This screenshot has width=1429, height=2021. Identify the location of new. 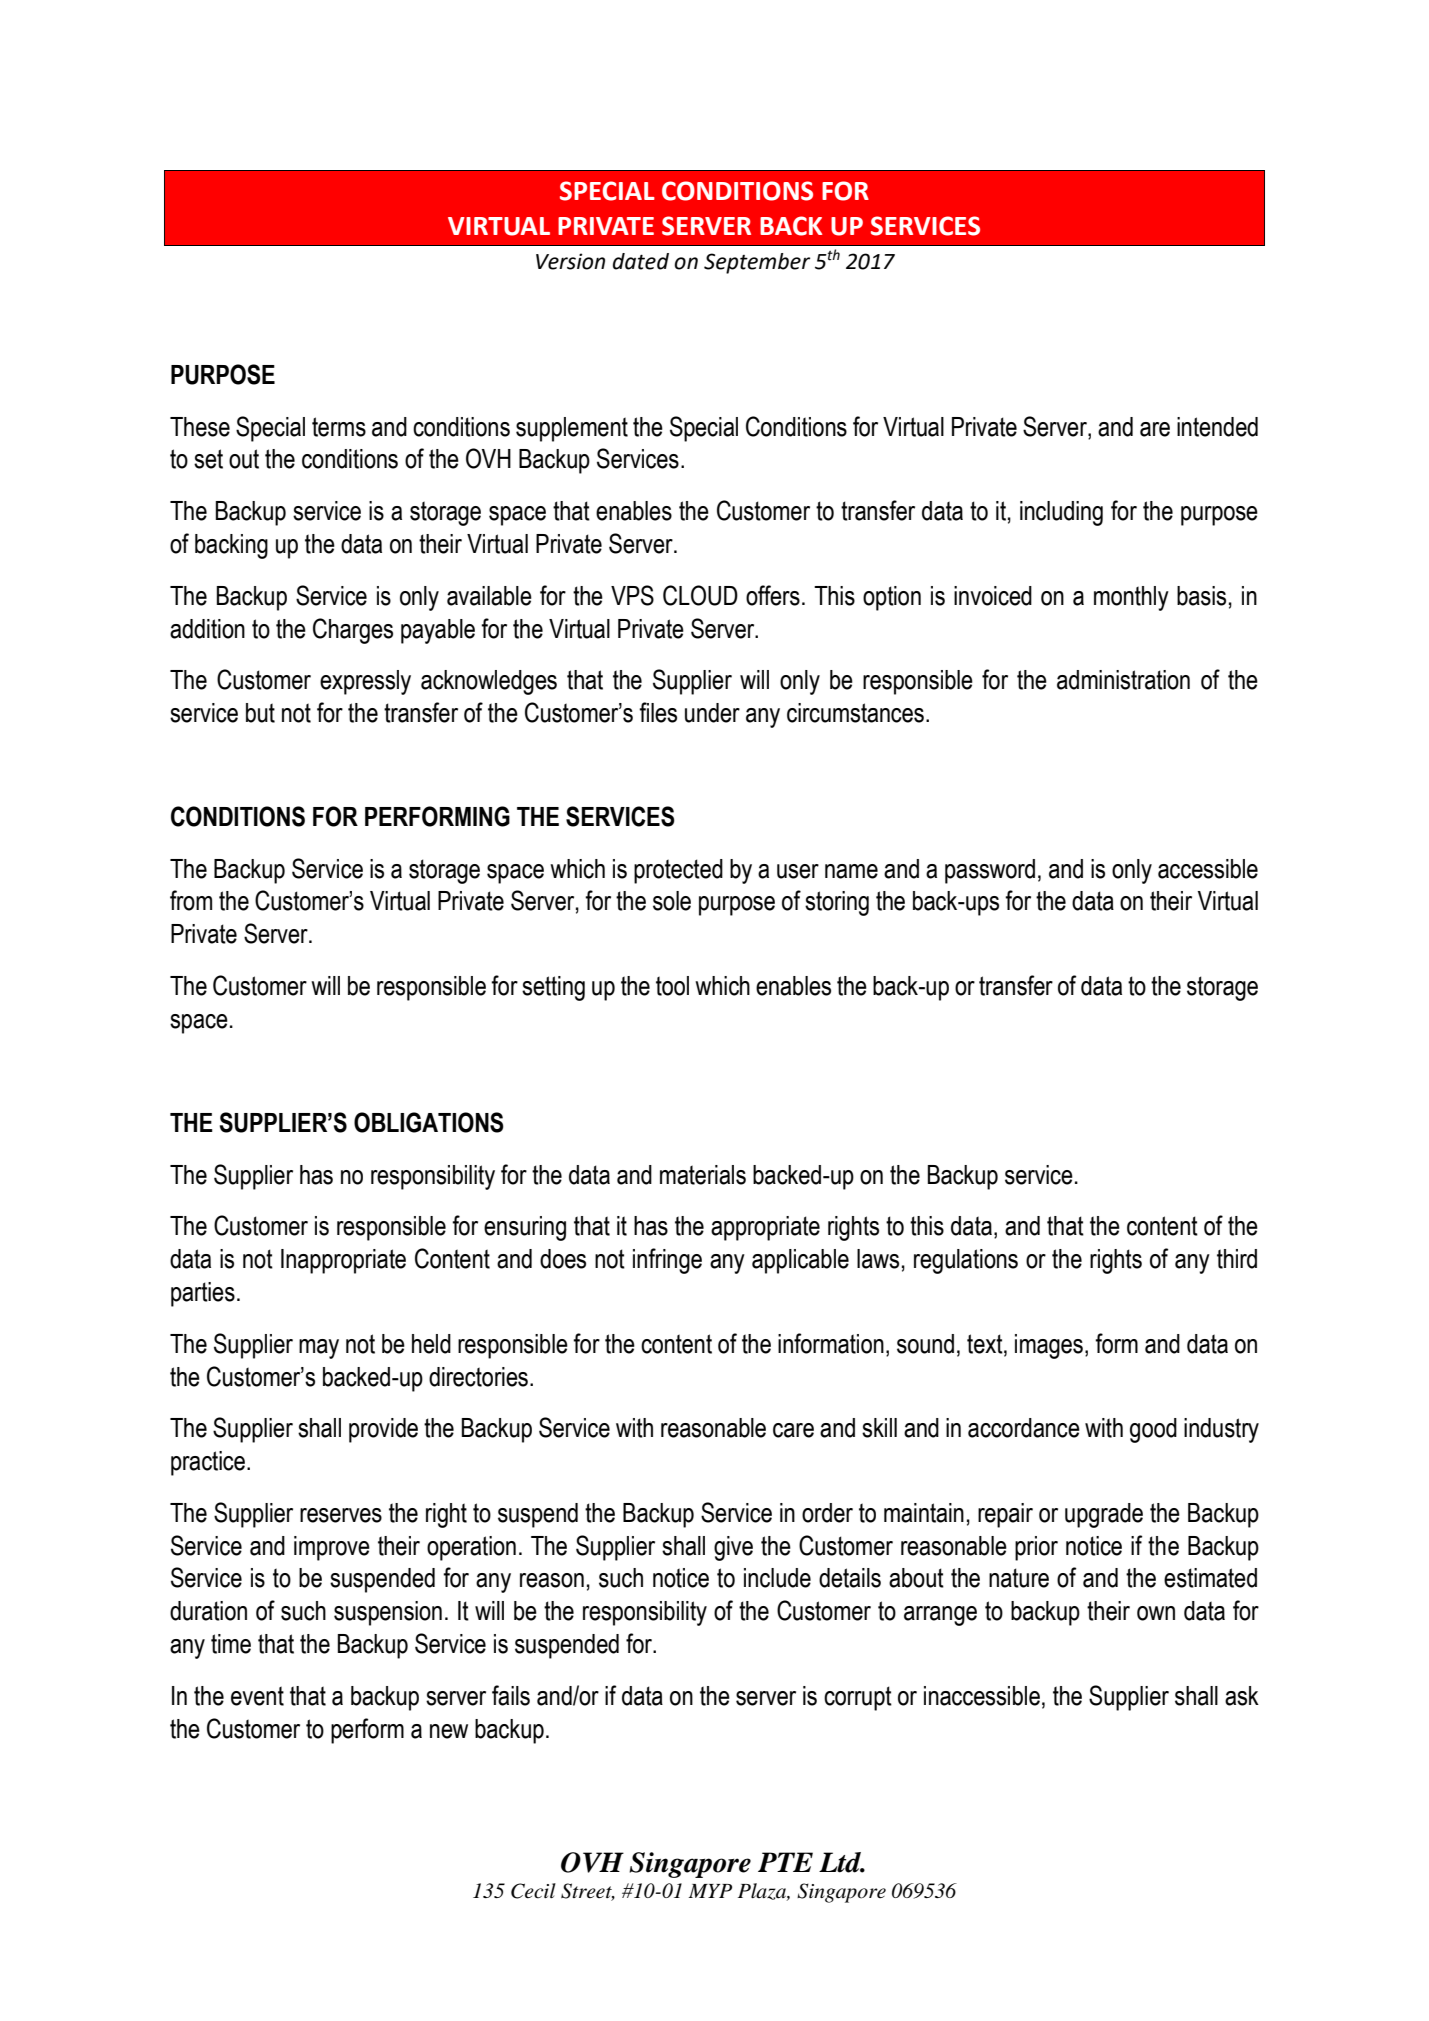
(449, 1731).
